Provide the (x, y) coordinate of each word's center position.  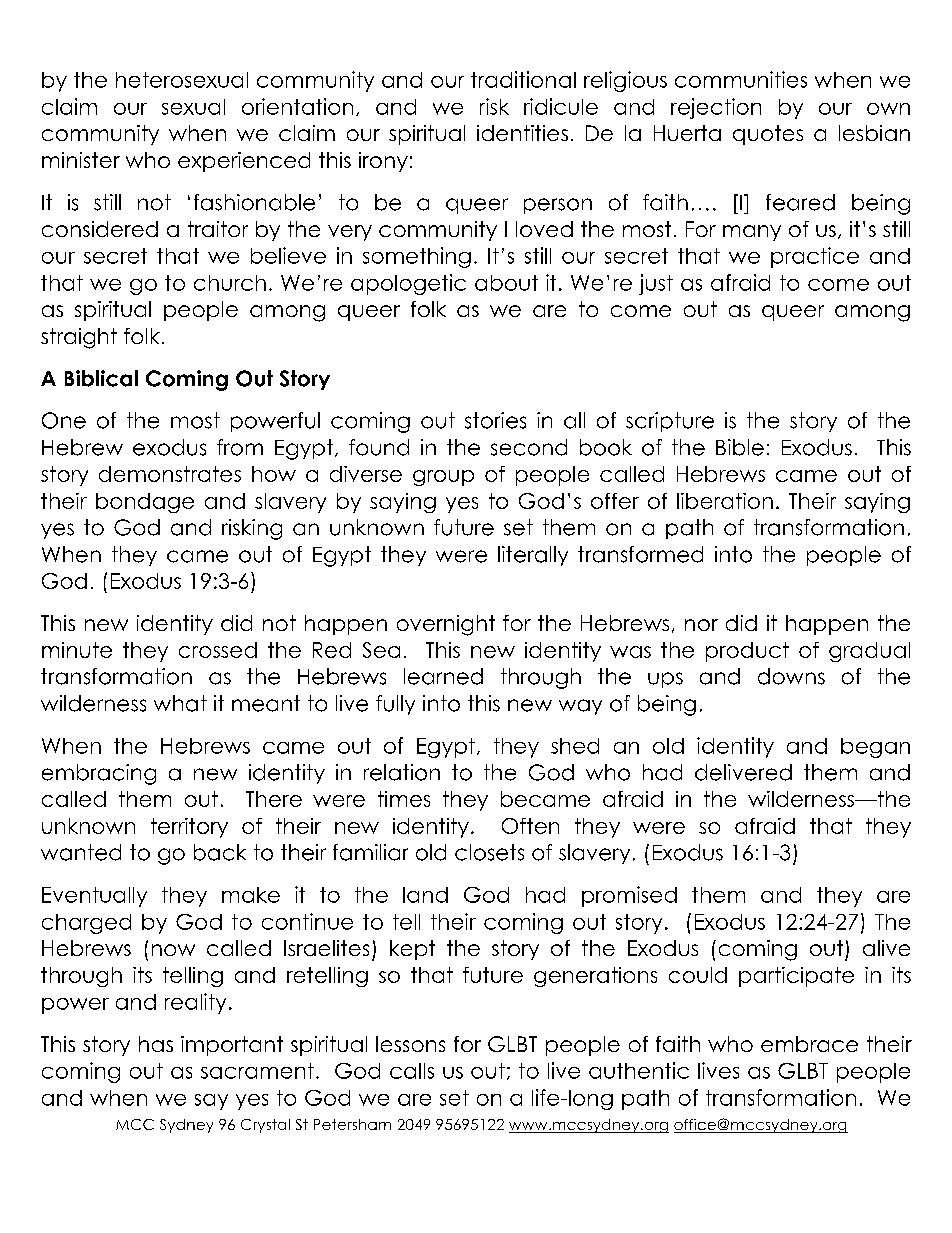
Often (530, 826)
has (156, 1044)
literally (533, 556)
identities (522, 133)
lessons (410, 1044)
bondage (145, 503)
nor (701, 625)
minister (81, 160)
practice (815, 257)
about (506, 283)
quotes (768, 135)
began (875, 748)
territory (189, 828)
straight (79, 338)
